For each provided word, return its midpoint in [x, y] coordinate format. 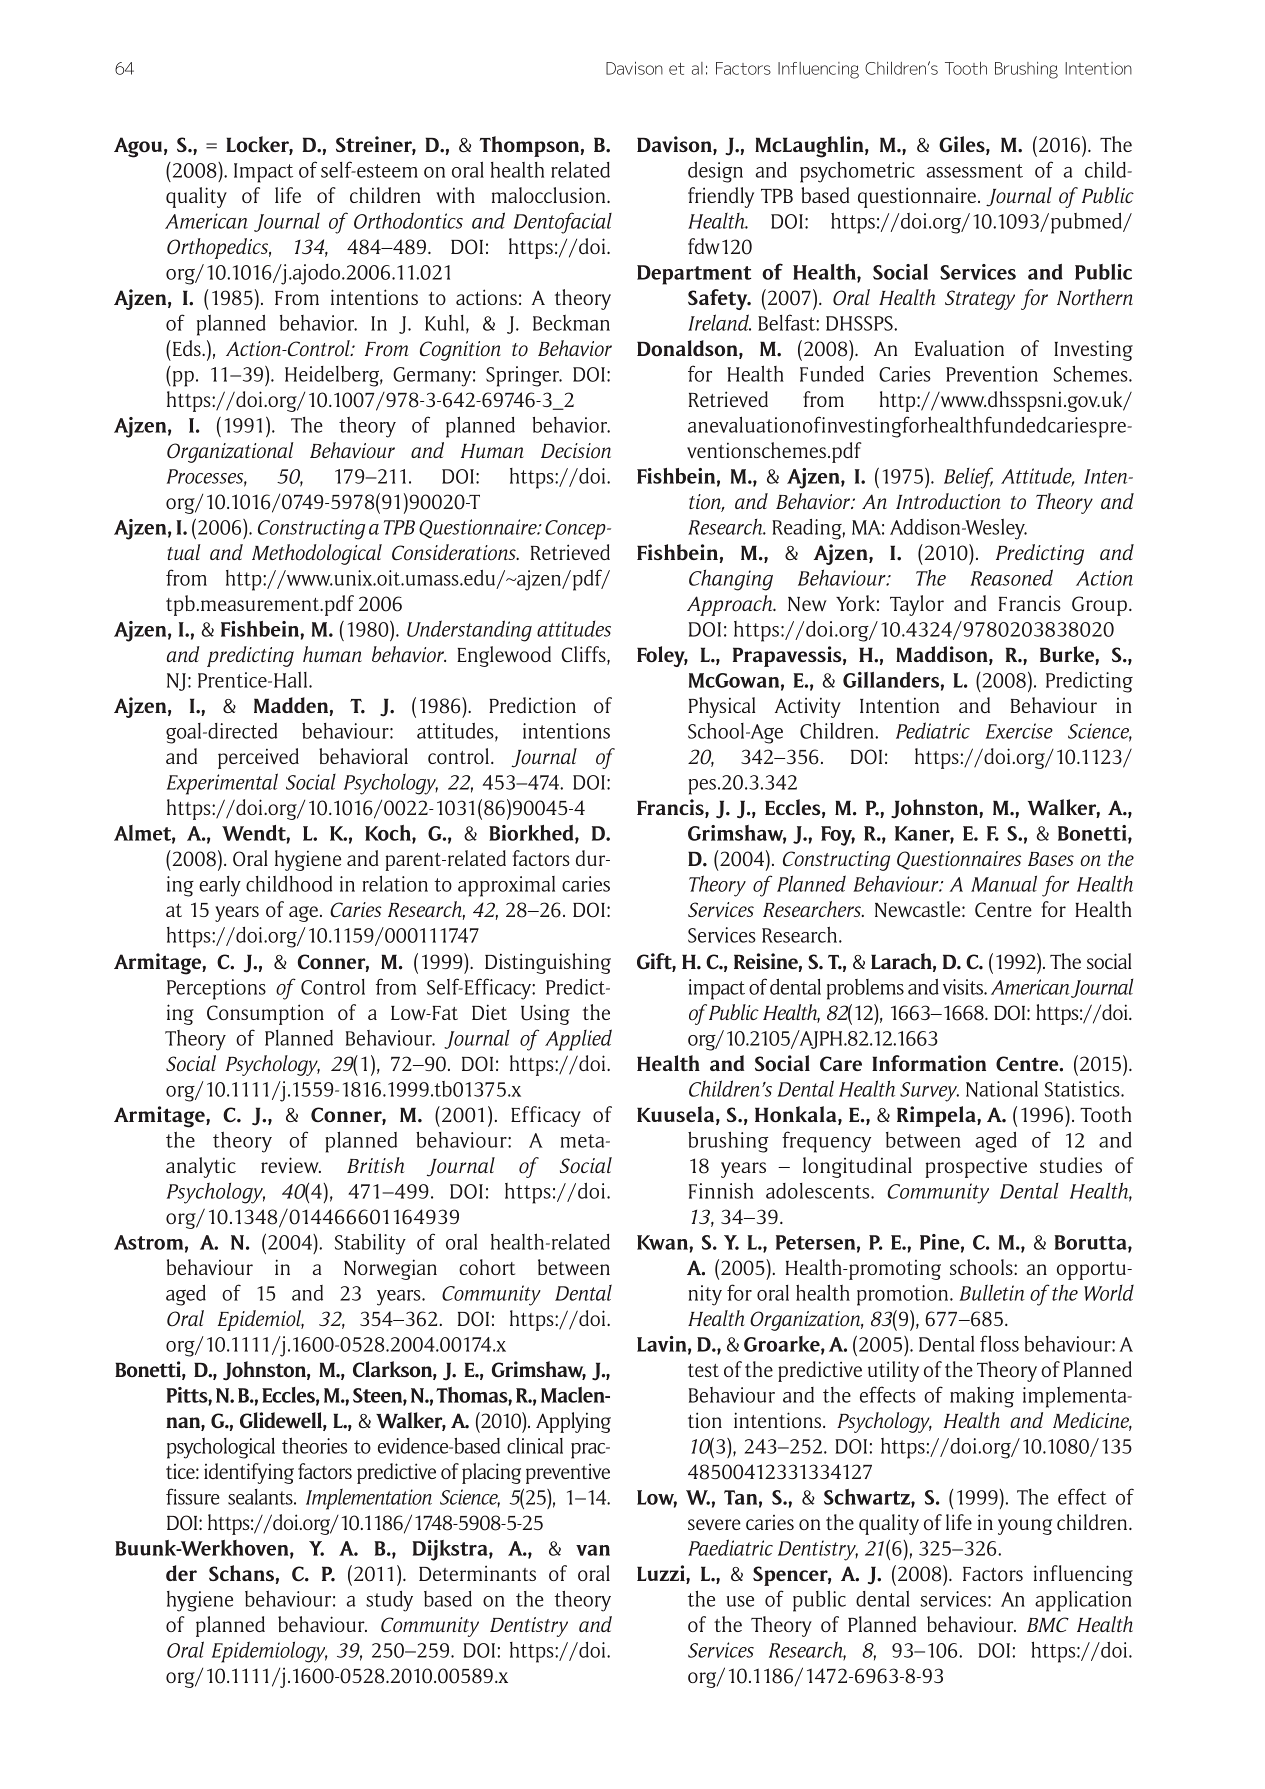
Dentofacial [562, 223]
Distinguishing [548, 963]
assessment [975, 171]
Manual [1004, 883]
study [389, 1601]
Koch [389, 834]
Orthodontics [408, 220]
